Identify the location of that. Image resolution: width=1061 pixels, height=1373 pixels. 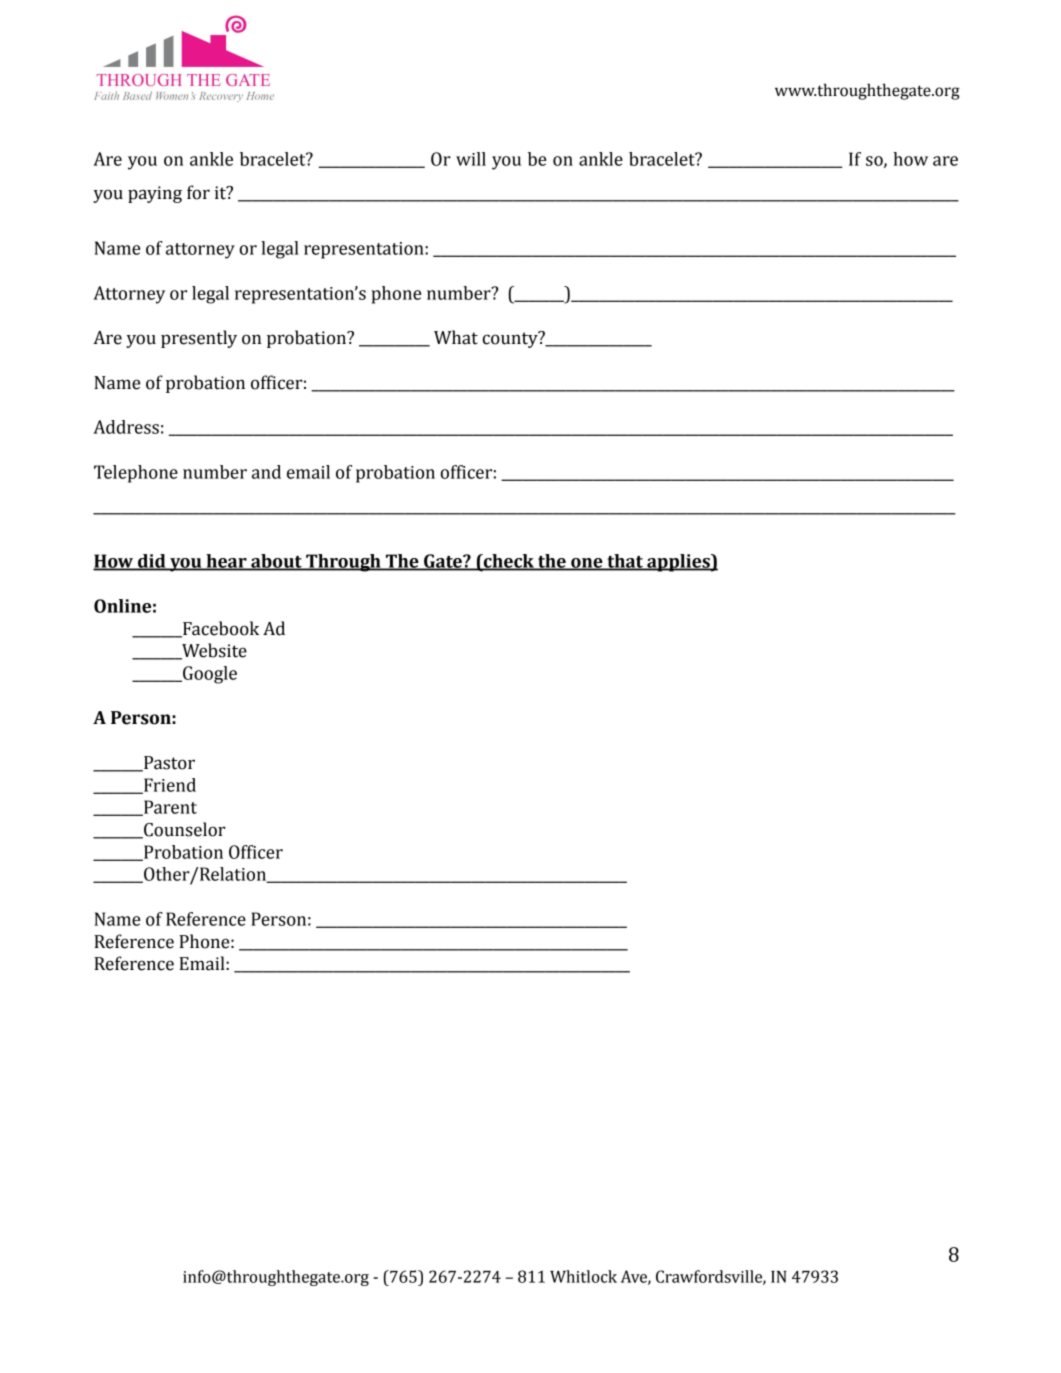
(625, 562).
